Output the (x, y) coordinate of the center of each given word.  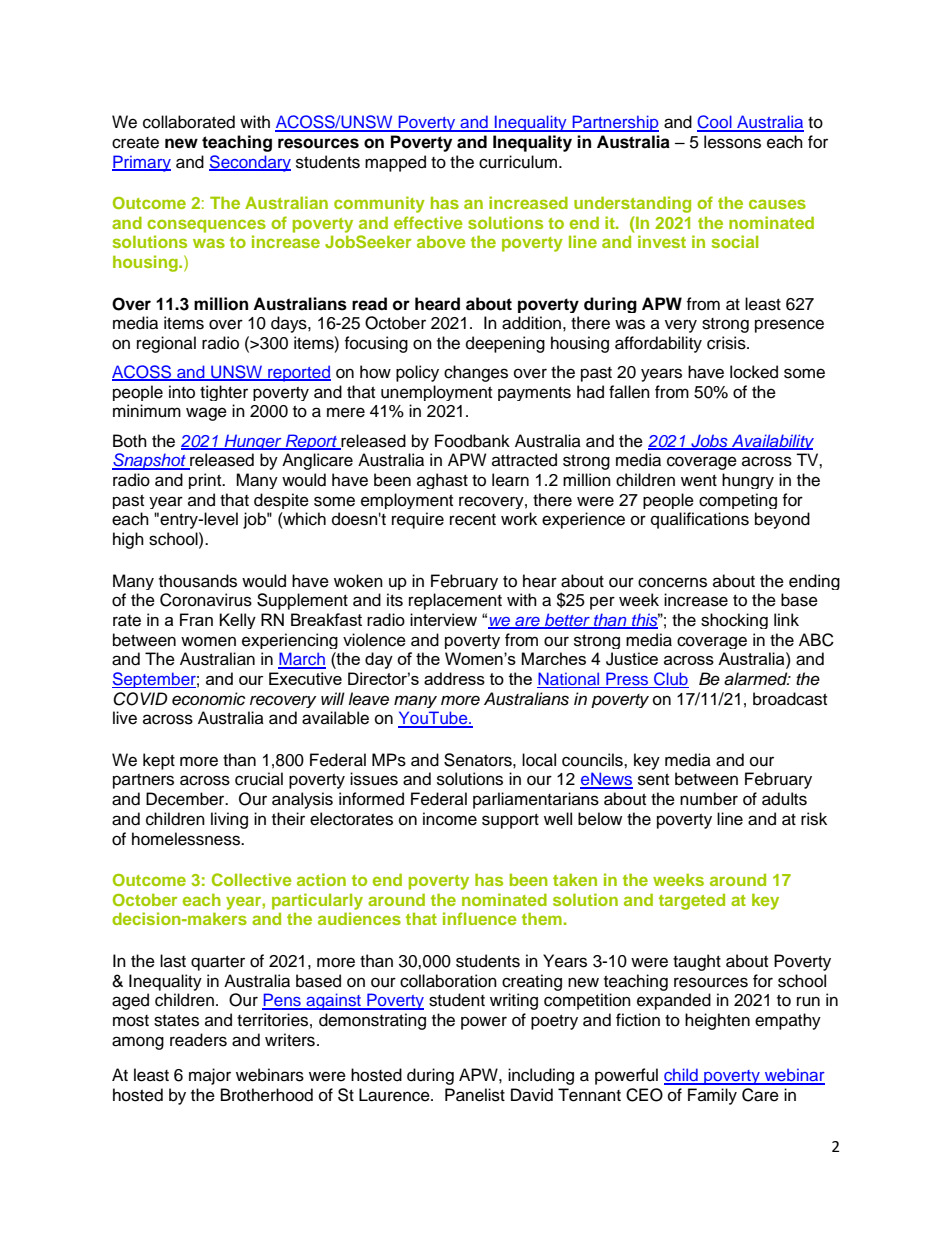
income (450, 819)
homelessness (187, 839)
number (709, 799)
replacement (455, 601)
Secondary (250, 163)
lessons (732, 142)
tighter (224, 393)
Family (712, 1096)
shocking (734, 621)
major (210, 1076)
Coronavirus (206, 600)
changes (476, 373)
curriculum (519, 162)
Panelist (475, 1095)
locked (754, 372)
